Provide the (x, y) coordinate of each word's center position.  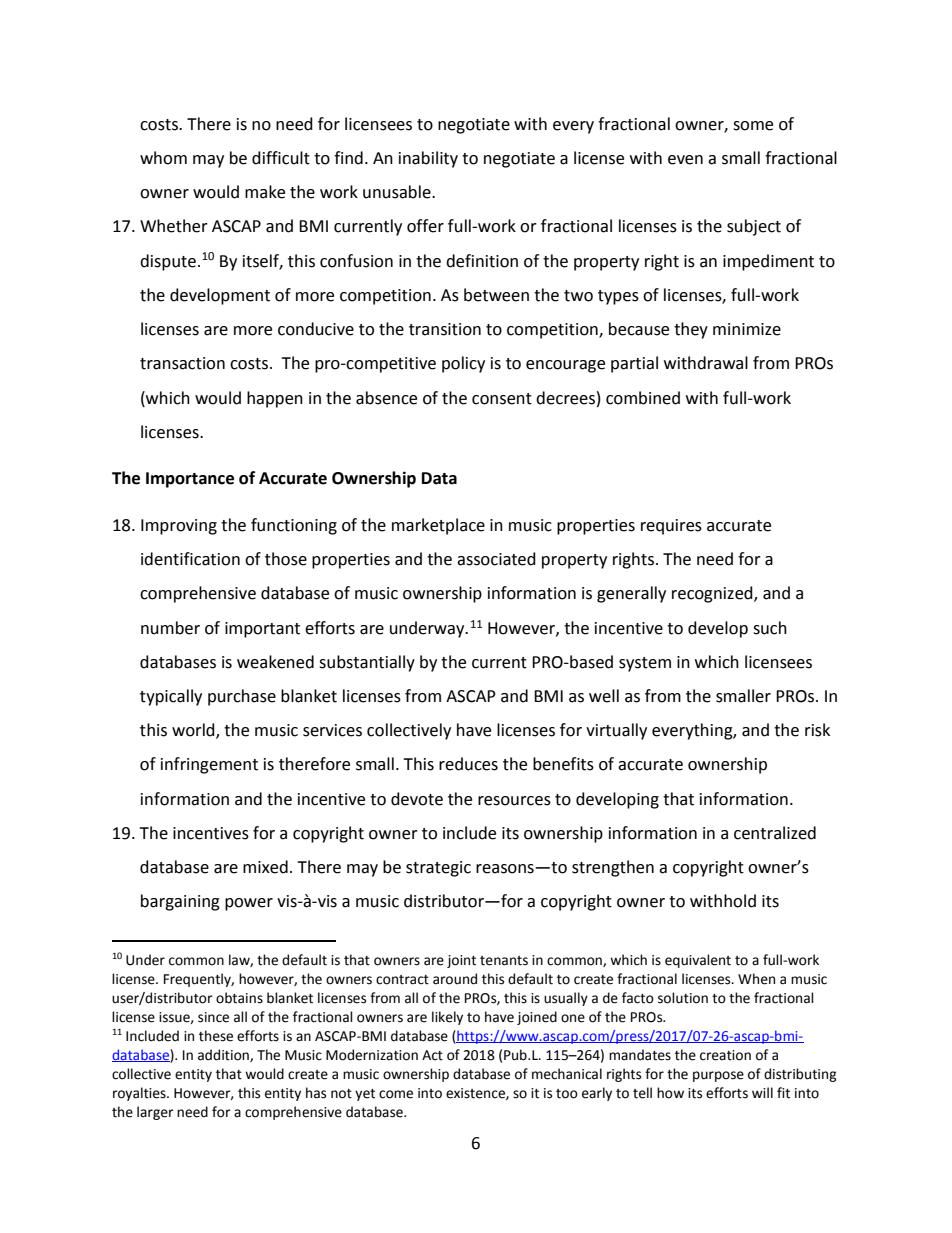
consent (502, 399)
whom (163, 158)
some (753, 126)
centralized (775, 833)
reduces (468, 764)
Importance (190, 480)
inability (428, 159)
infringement (209, 765)
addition (224, 1055)
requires (671, 527)
